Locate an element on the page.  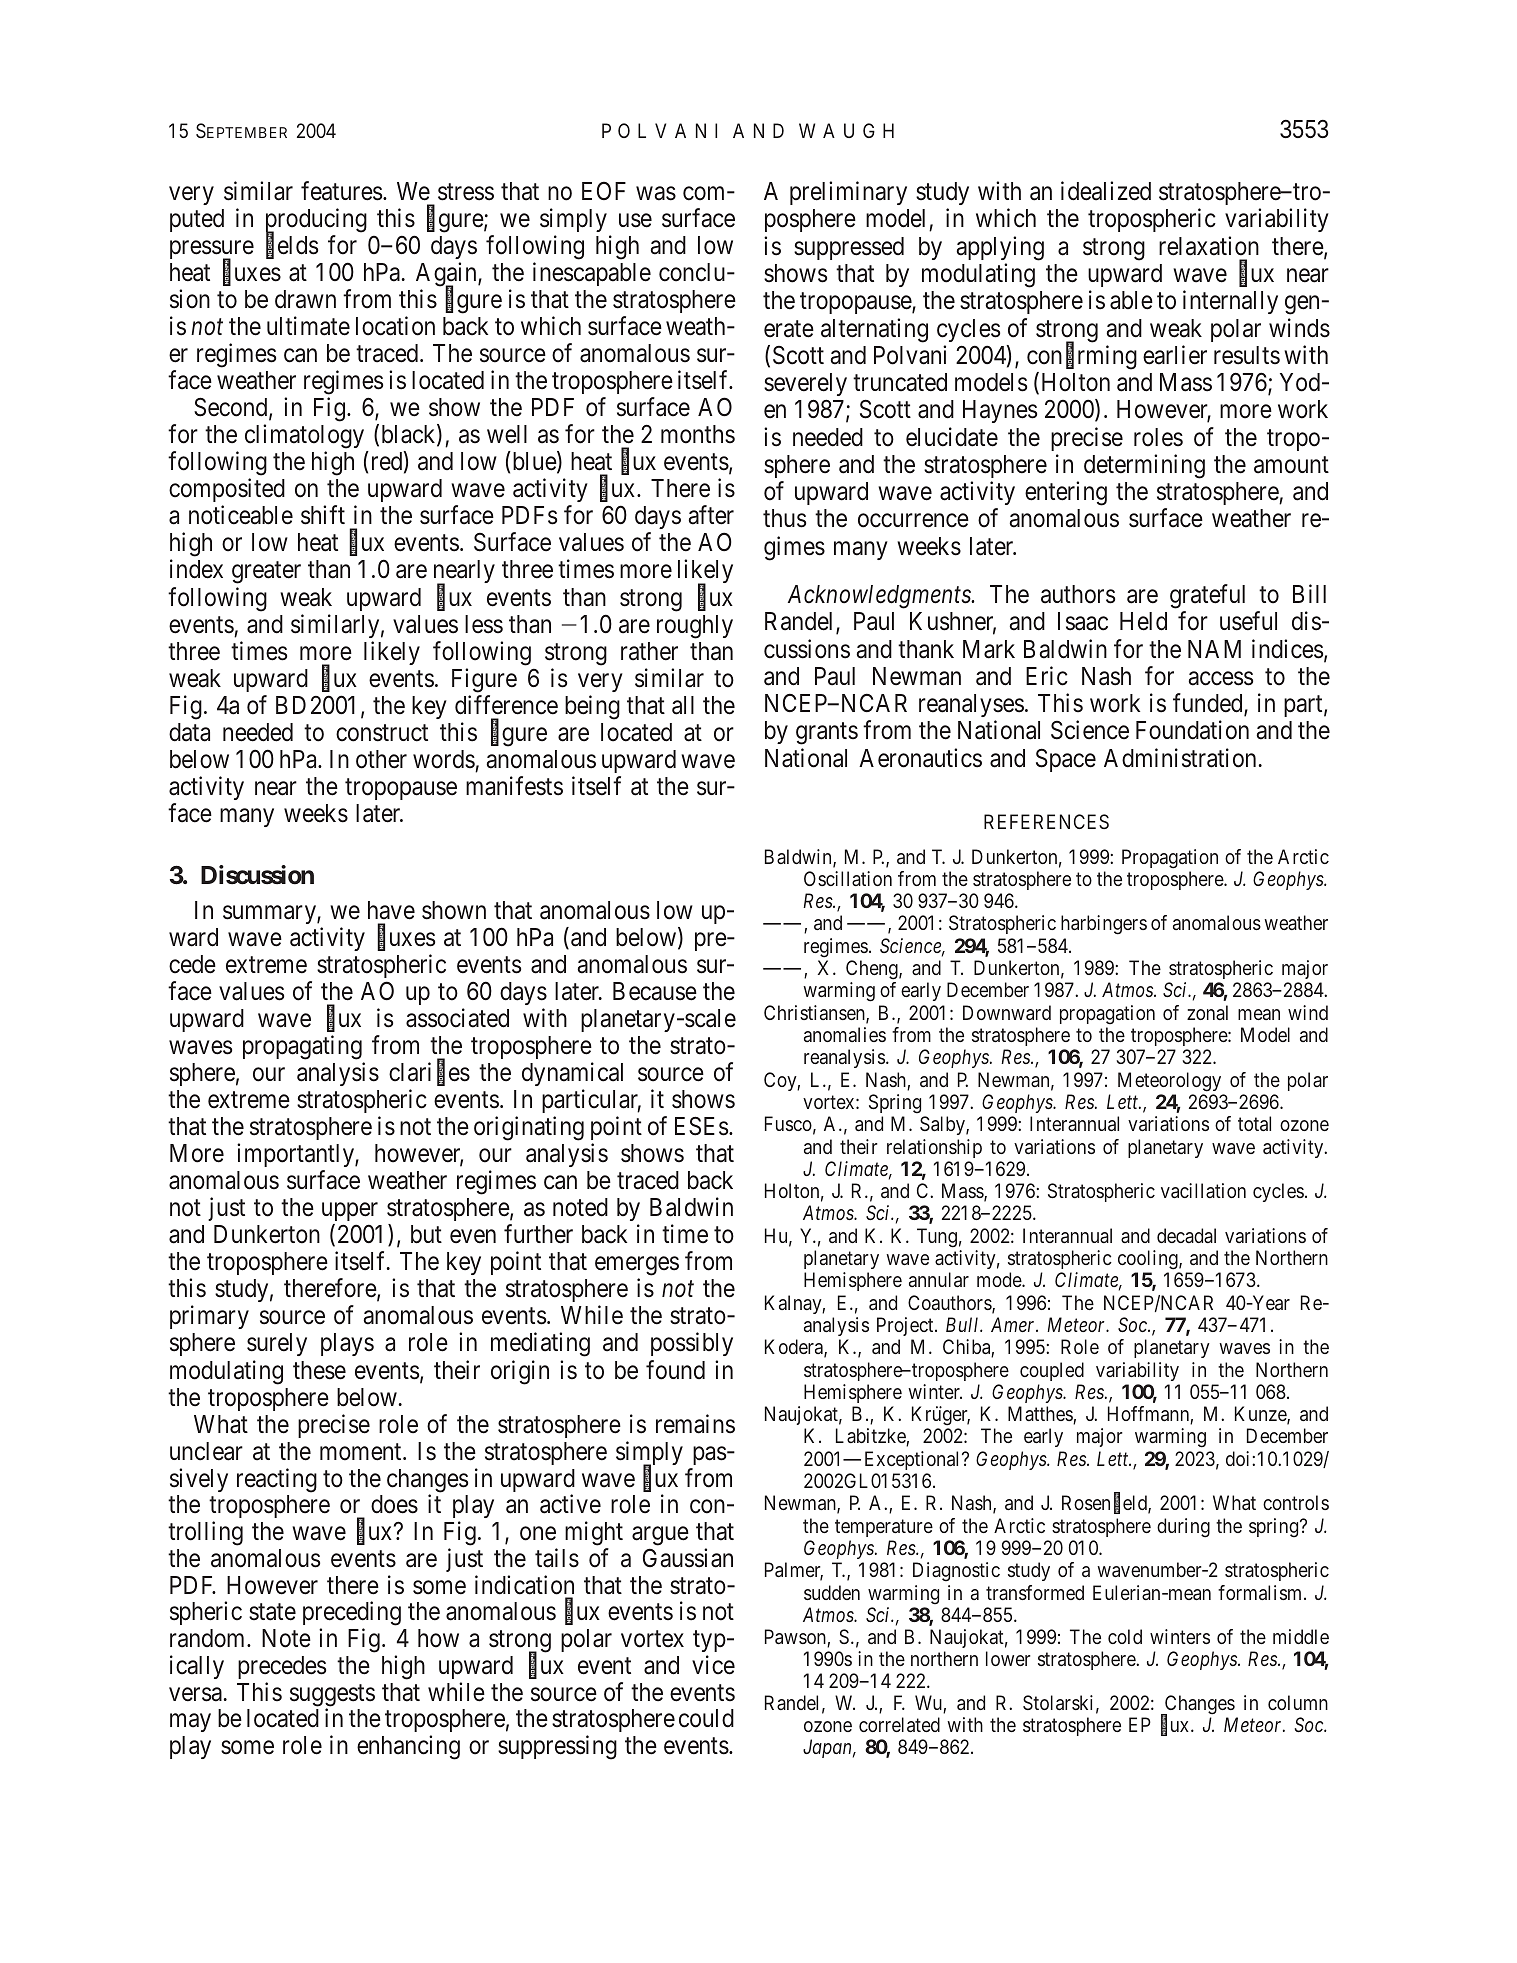
funded is located at coordinates (1209, 704).
